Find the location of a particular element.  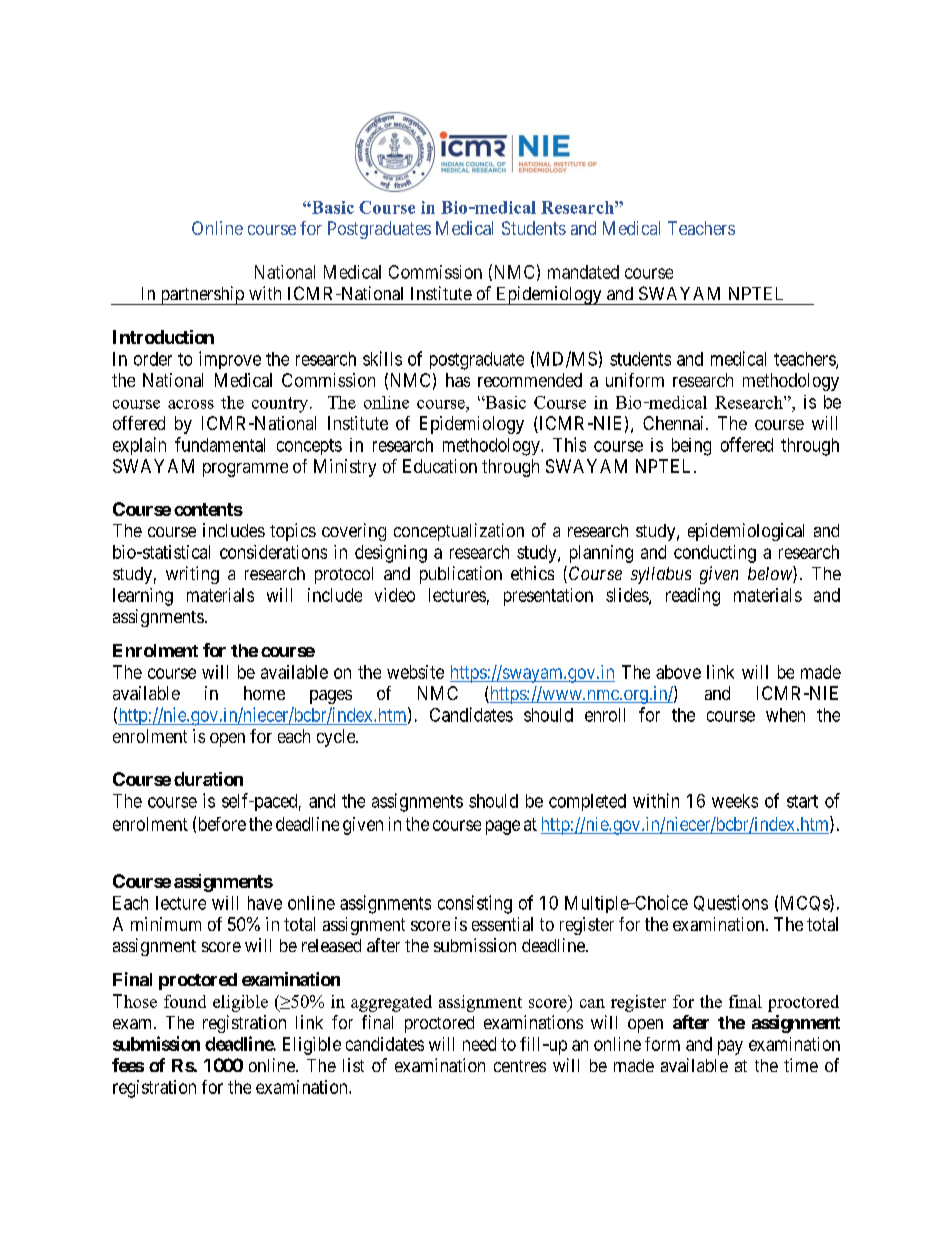

pay is located at coordinates (730, 1047).
